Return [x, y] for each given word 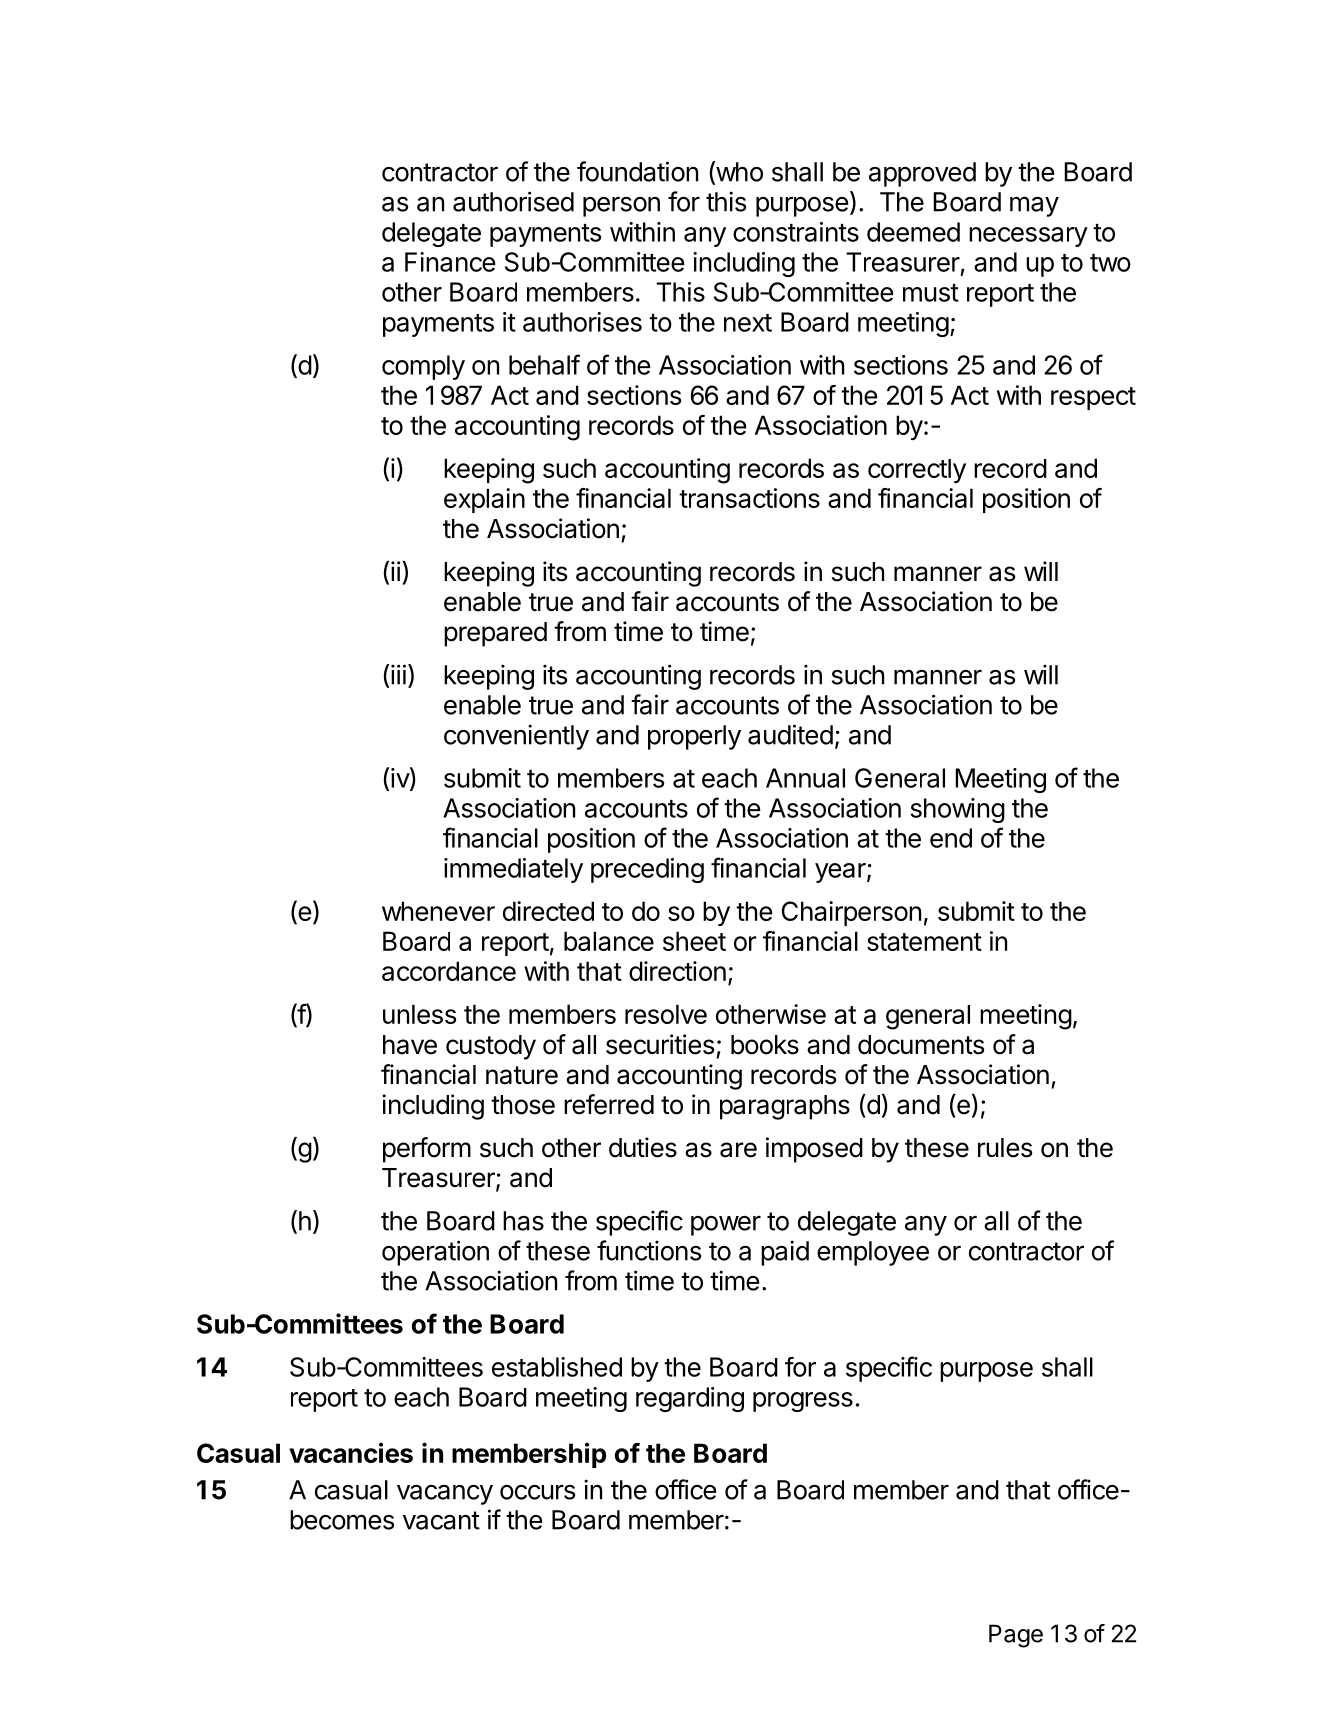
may [1034, 206]
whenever [438, 911]
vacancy [445, 1495]
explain [484, 500]
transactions [749, 498]
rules [1005, 1148]
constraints [796, 232]
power [726, 1225]
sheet [694, 941]
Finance [450, 262]
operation [435, 1253]
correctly [917, 471]
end [951, 838]
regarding [690, 1399]
